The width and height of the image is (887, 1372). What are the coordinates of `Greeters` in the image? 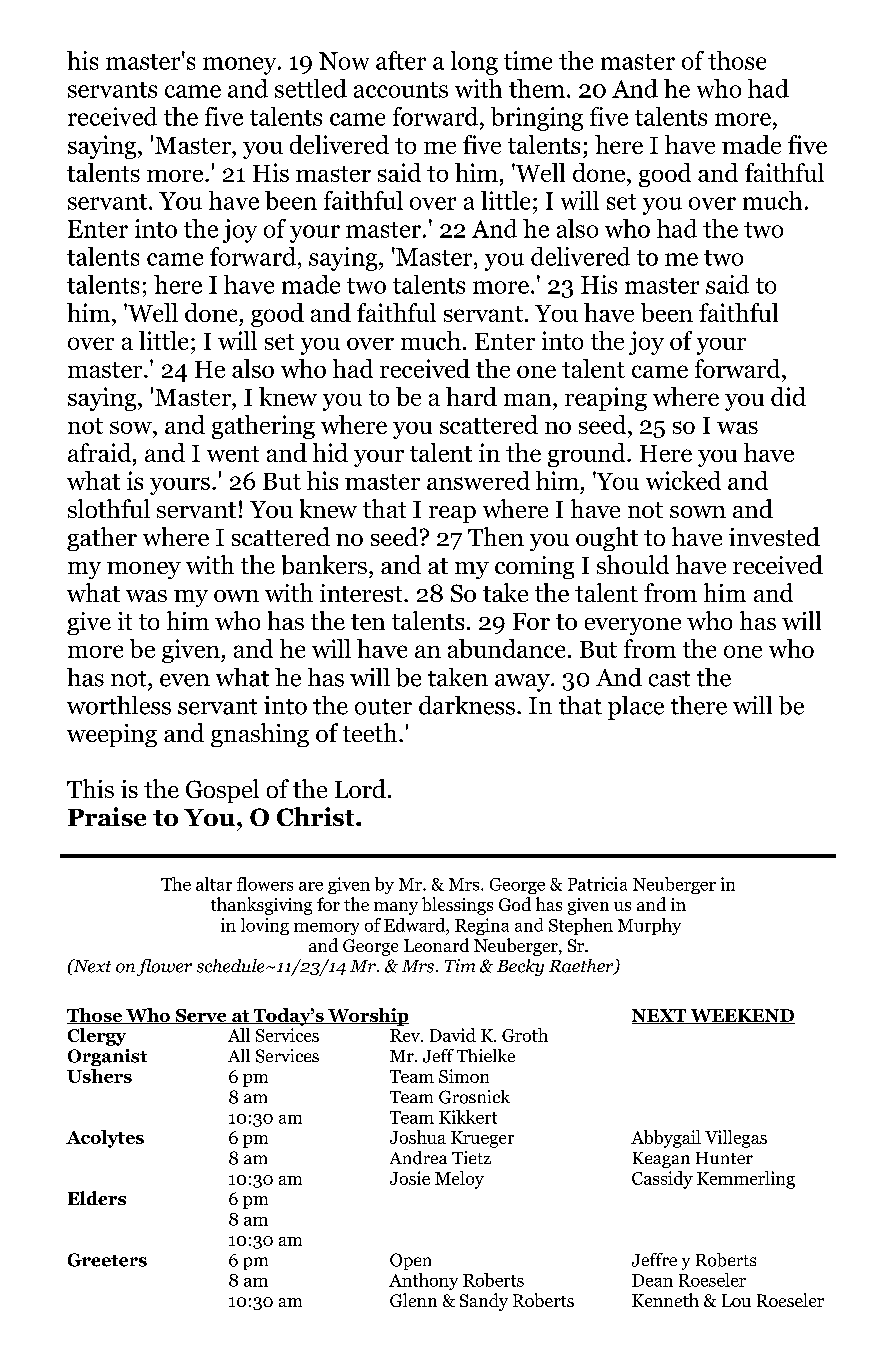 It's located at (107, 1260).
